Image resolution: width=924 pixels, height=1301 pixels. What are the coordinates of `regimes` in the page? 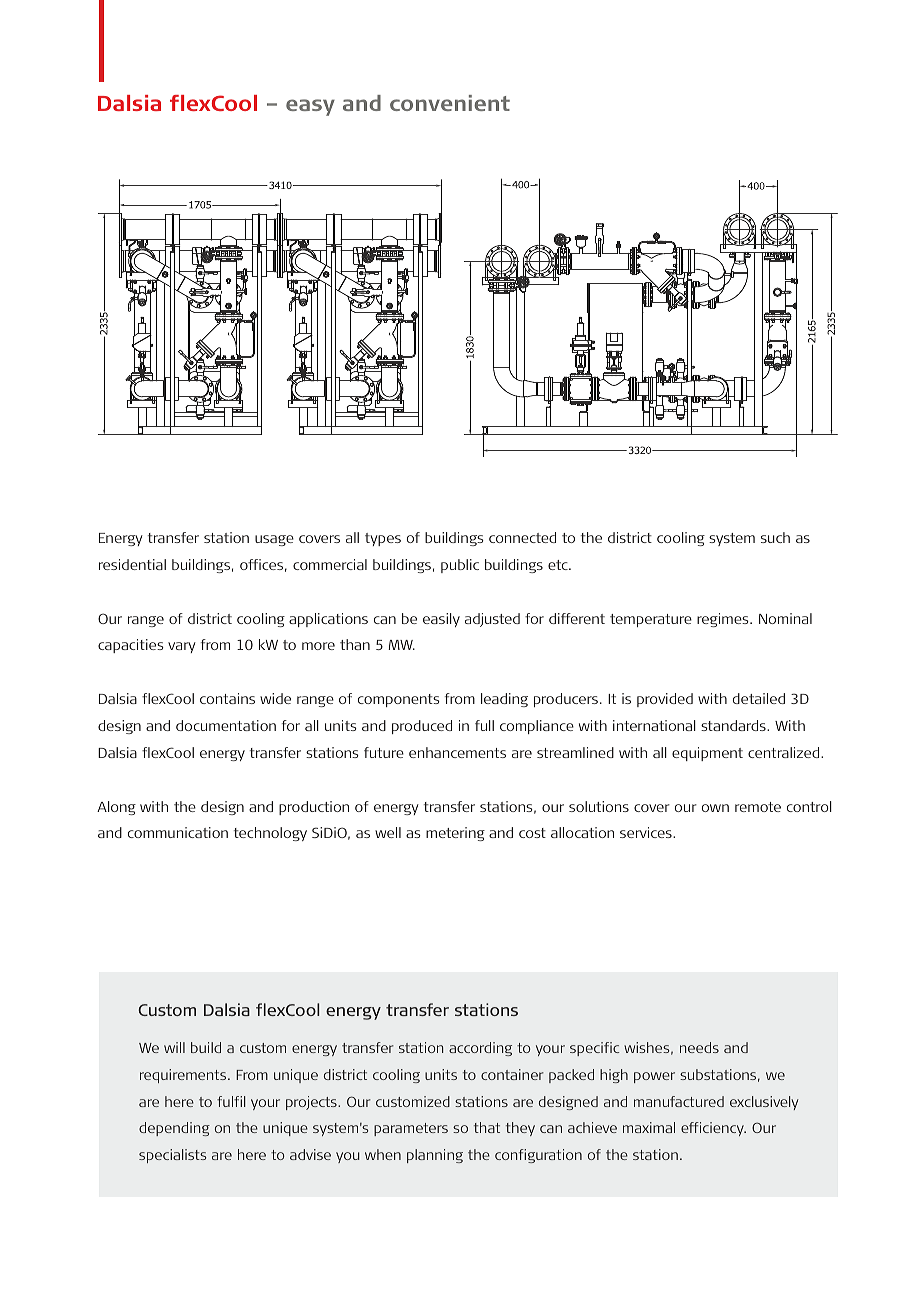 It's located at (724, 620).
